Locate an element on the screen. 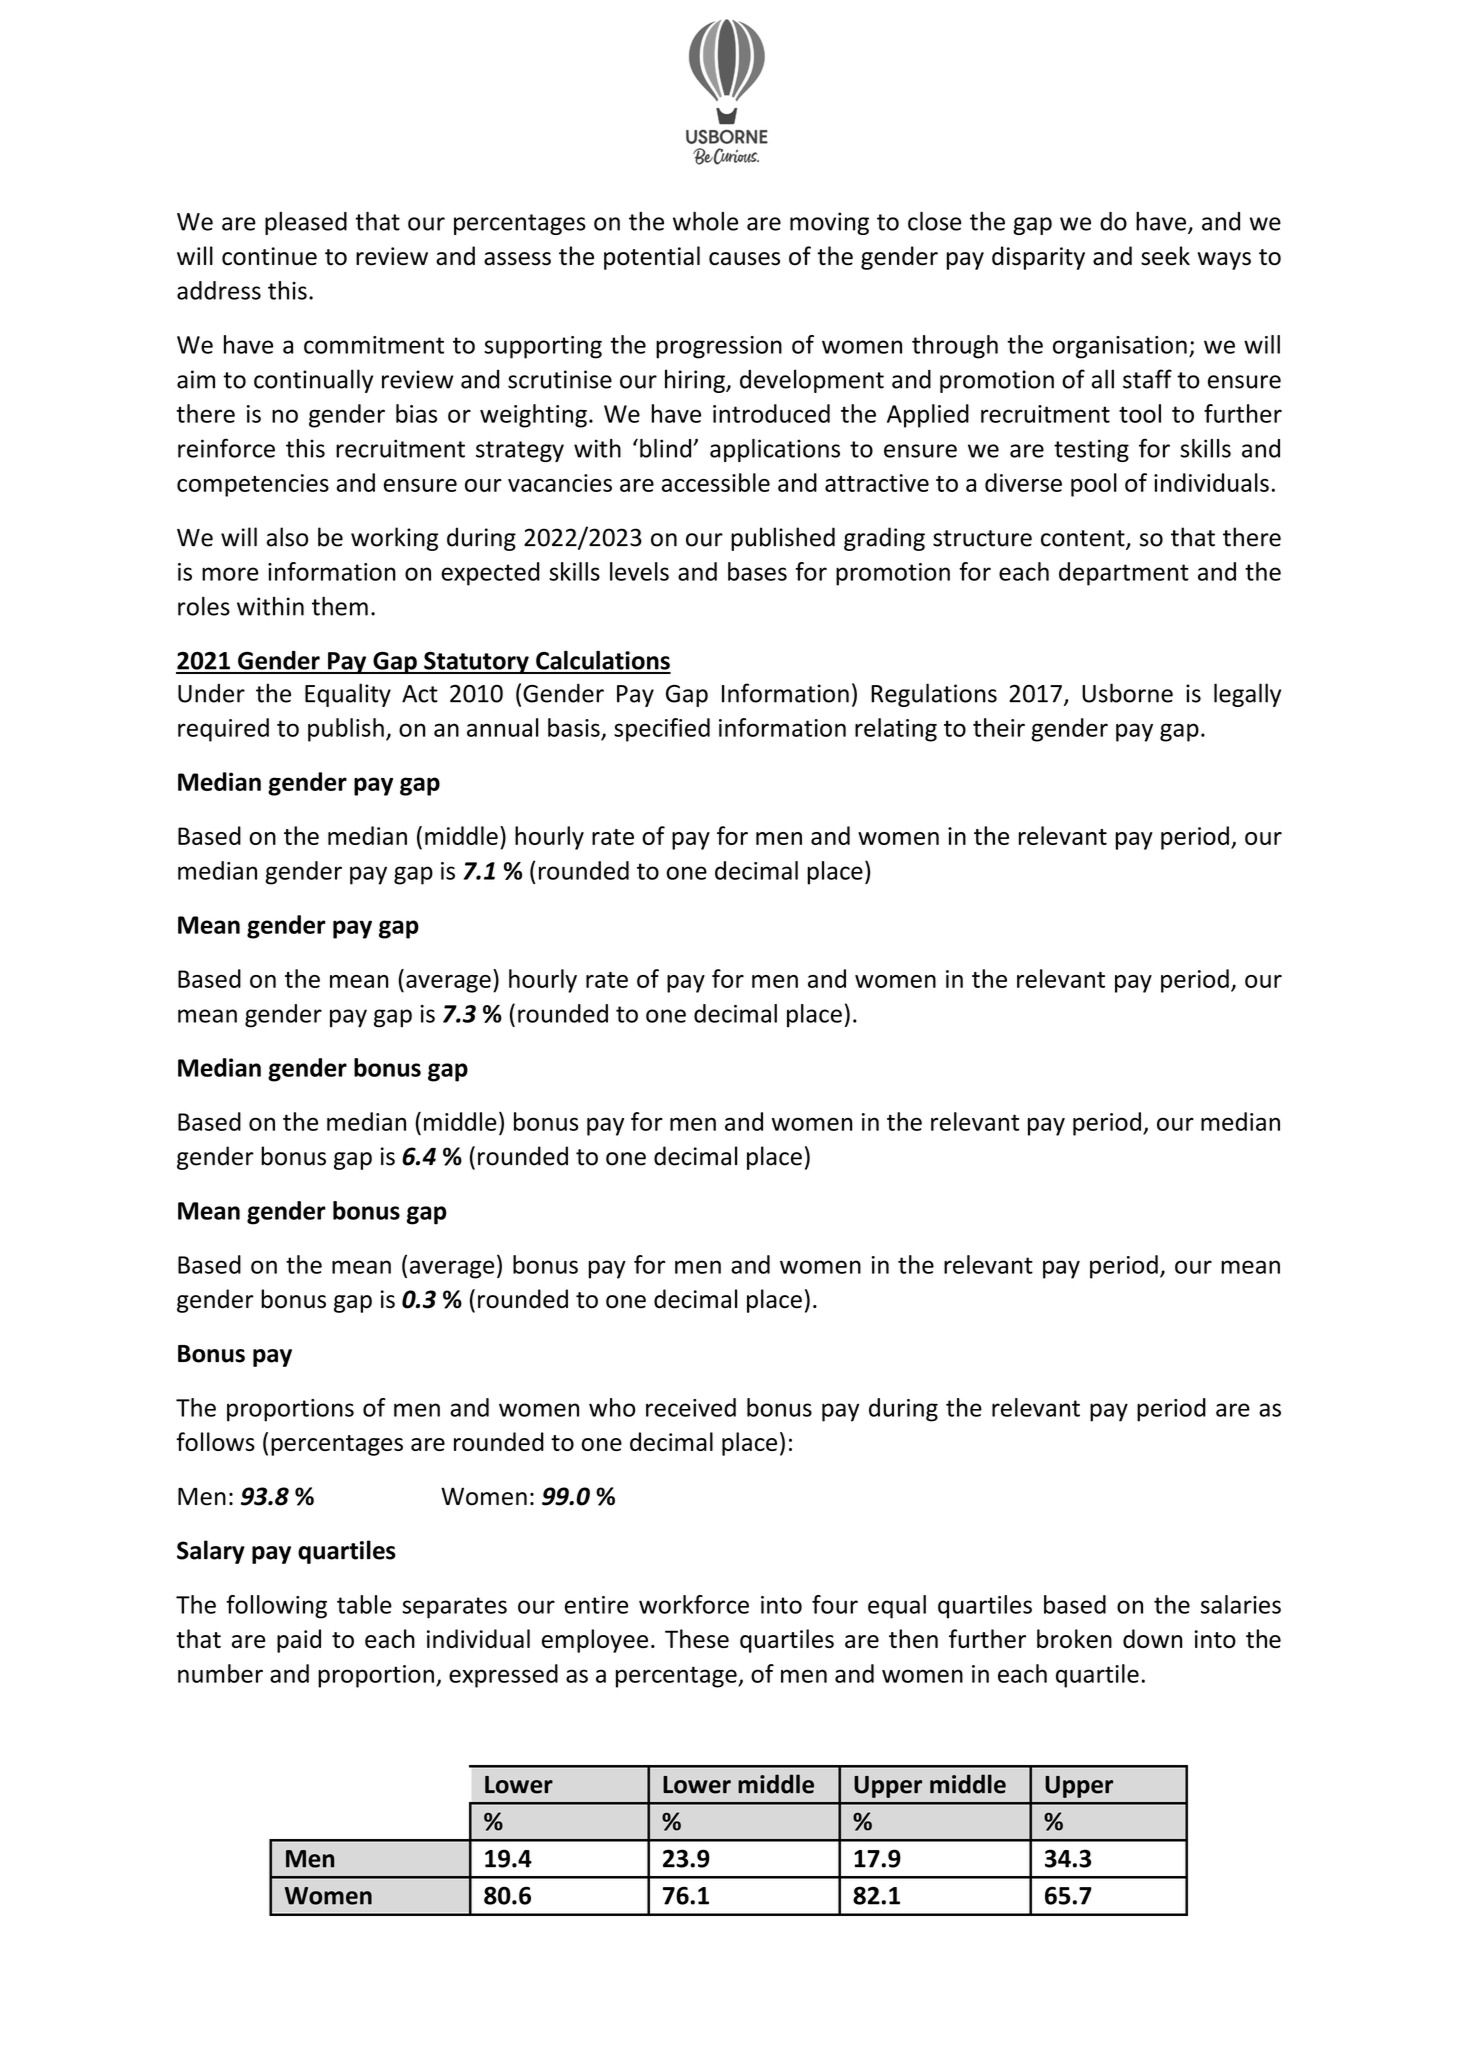 Image resolution: width=1458 pixels, height=2063 pixels. their is located at coordinates (999, 727).
